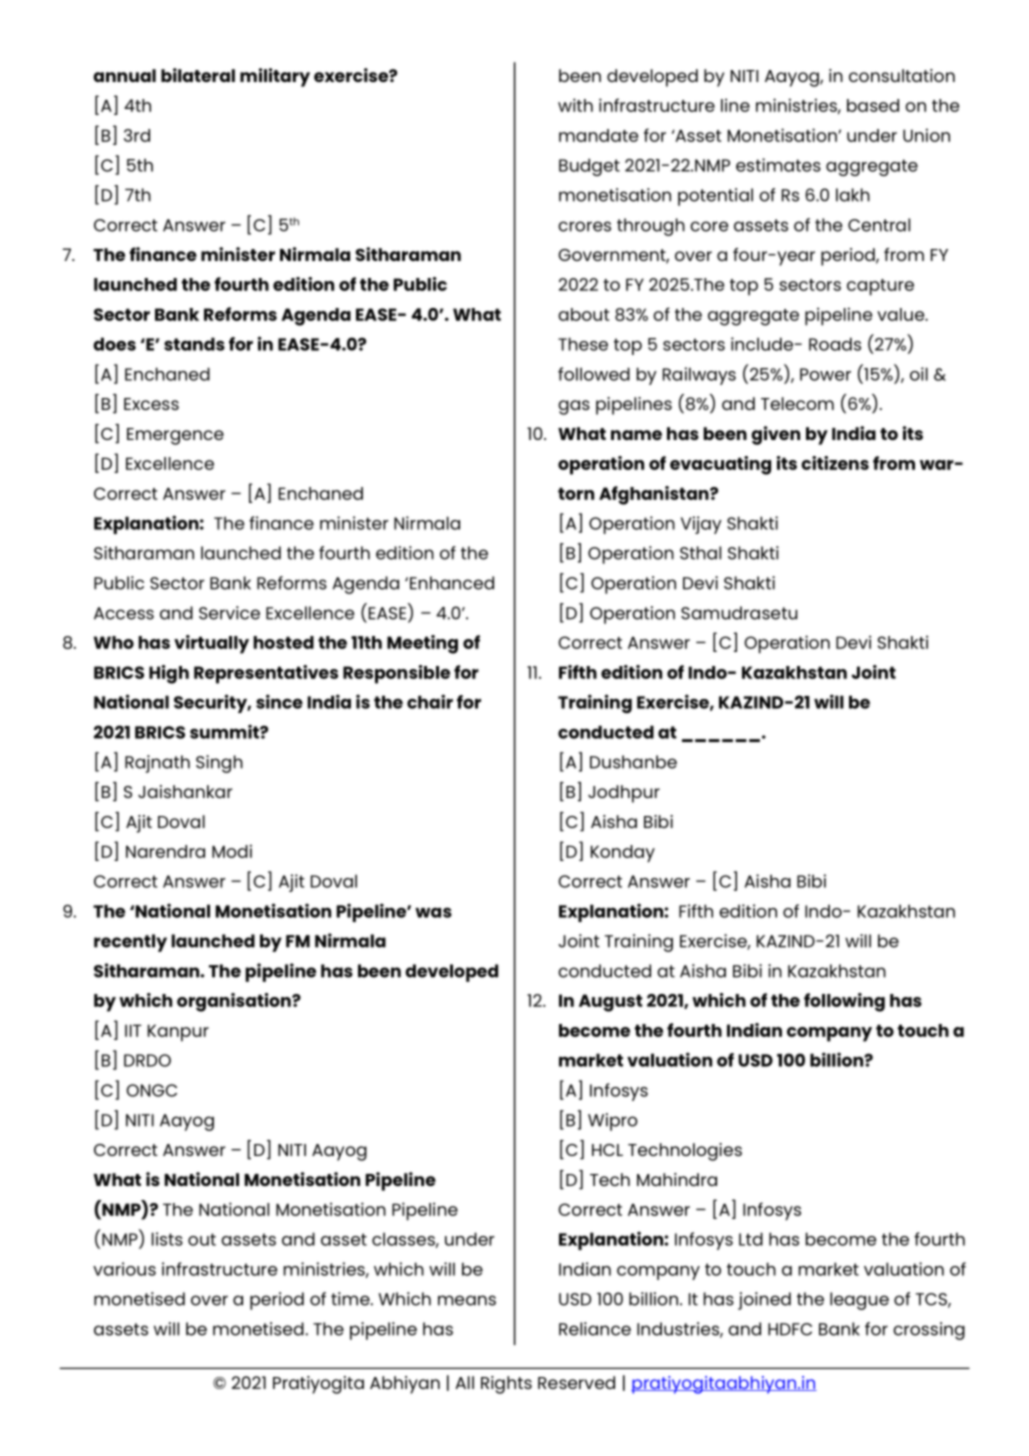 The width and height of the screenshot is (1029, 1456). What do you see at coordinates (198, 75) in the screenshot?
I see `bilateral` at bounding box center [198, 75].
